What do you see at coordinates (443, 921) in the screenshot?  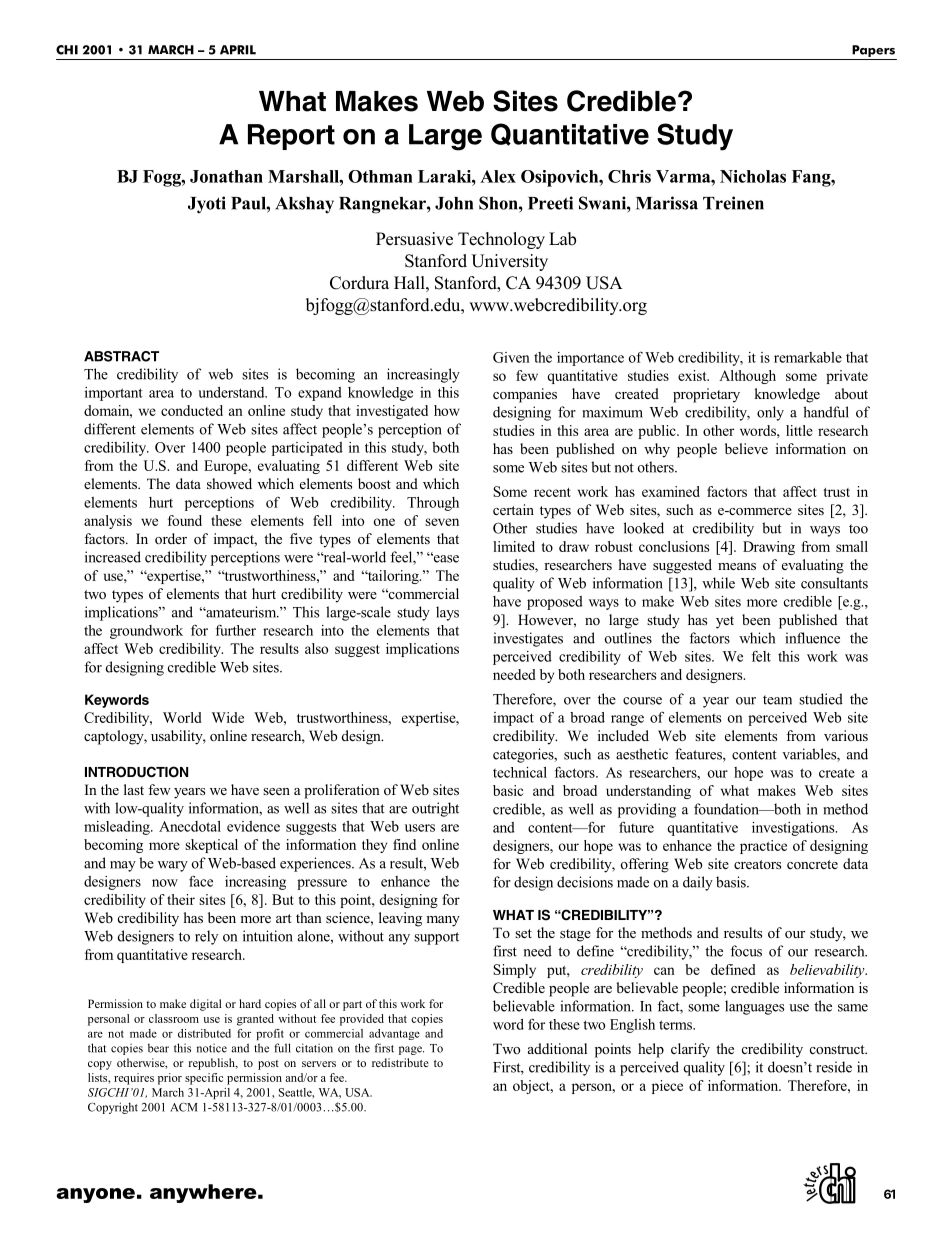 I see `many` at bounding box center [443, 921].
